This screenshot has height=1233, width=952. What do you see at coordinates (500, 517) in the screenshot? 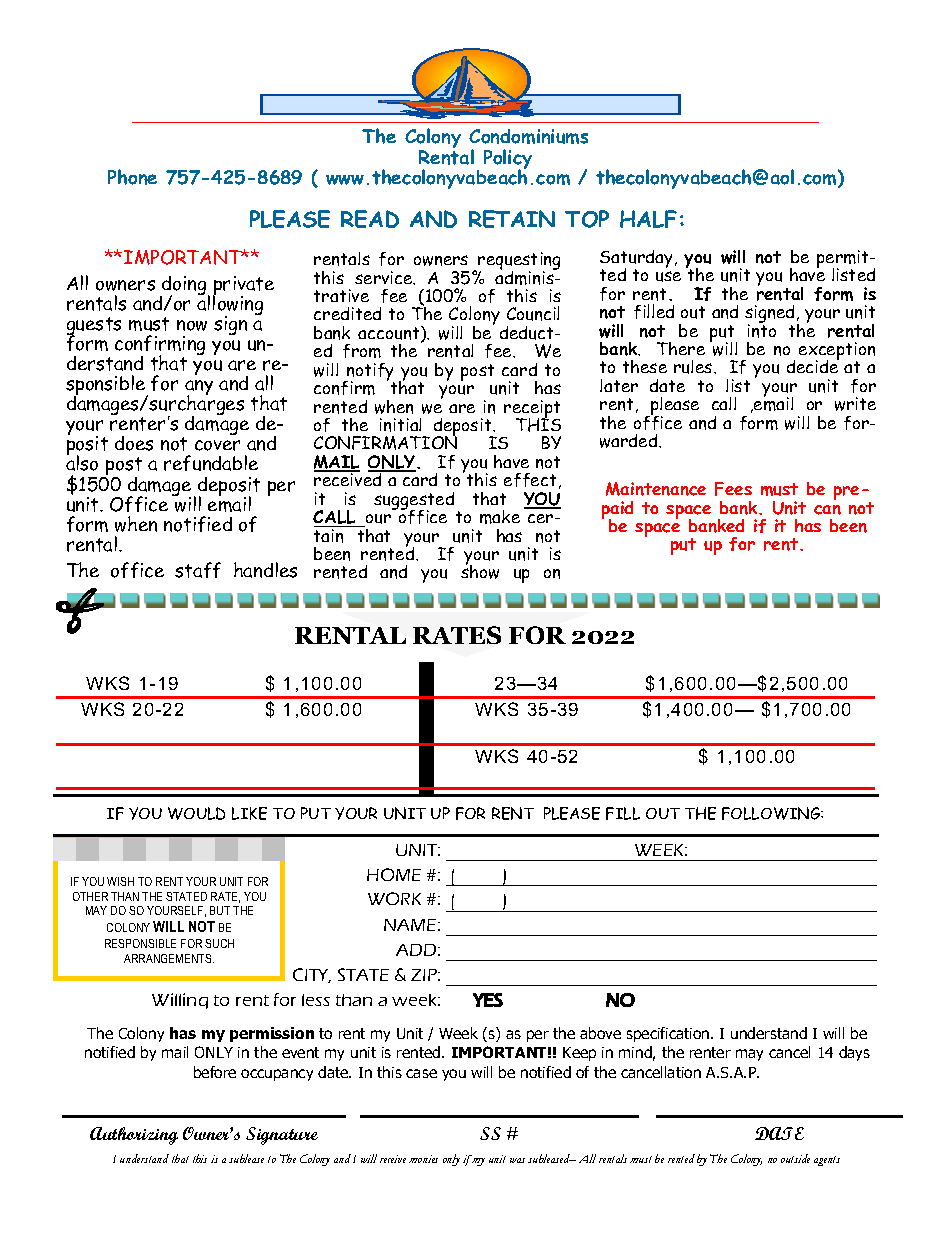
I see `make` at bounding box center [500, 517].
